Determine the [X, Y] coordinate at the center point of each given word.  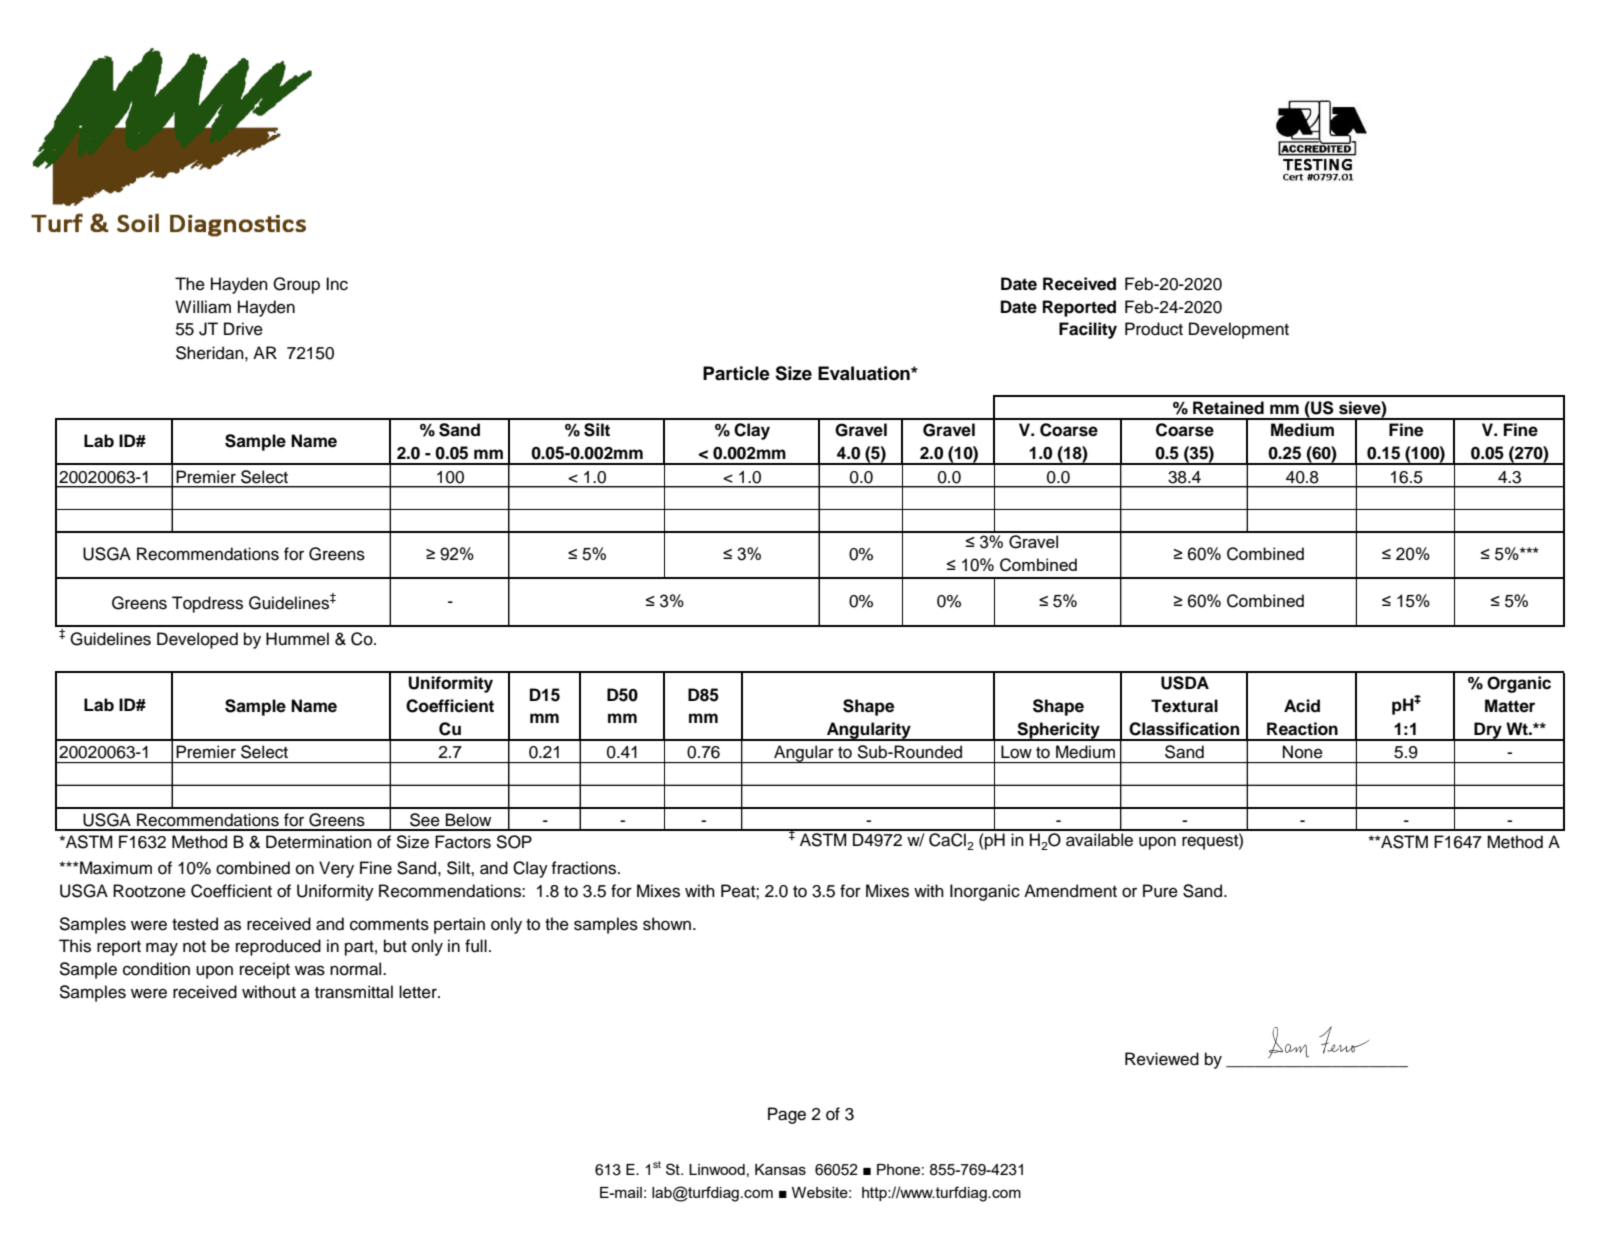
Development [1239, 330]
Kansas [780, 1169]
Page [787, 1115]
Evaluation [865, 373]
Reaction [1302, 729]
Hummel [297, 639]
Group [296, 285]
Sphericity [1058, 731]
